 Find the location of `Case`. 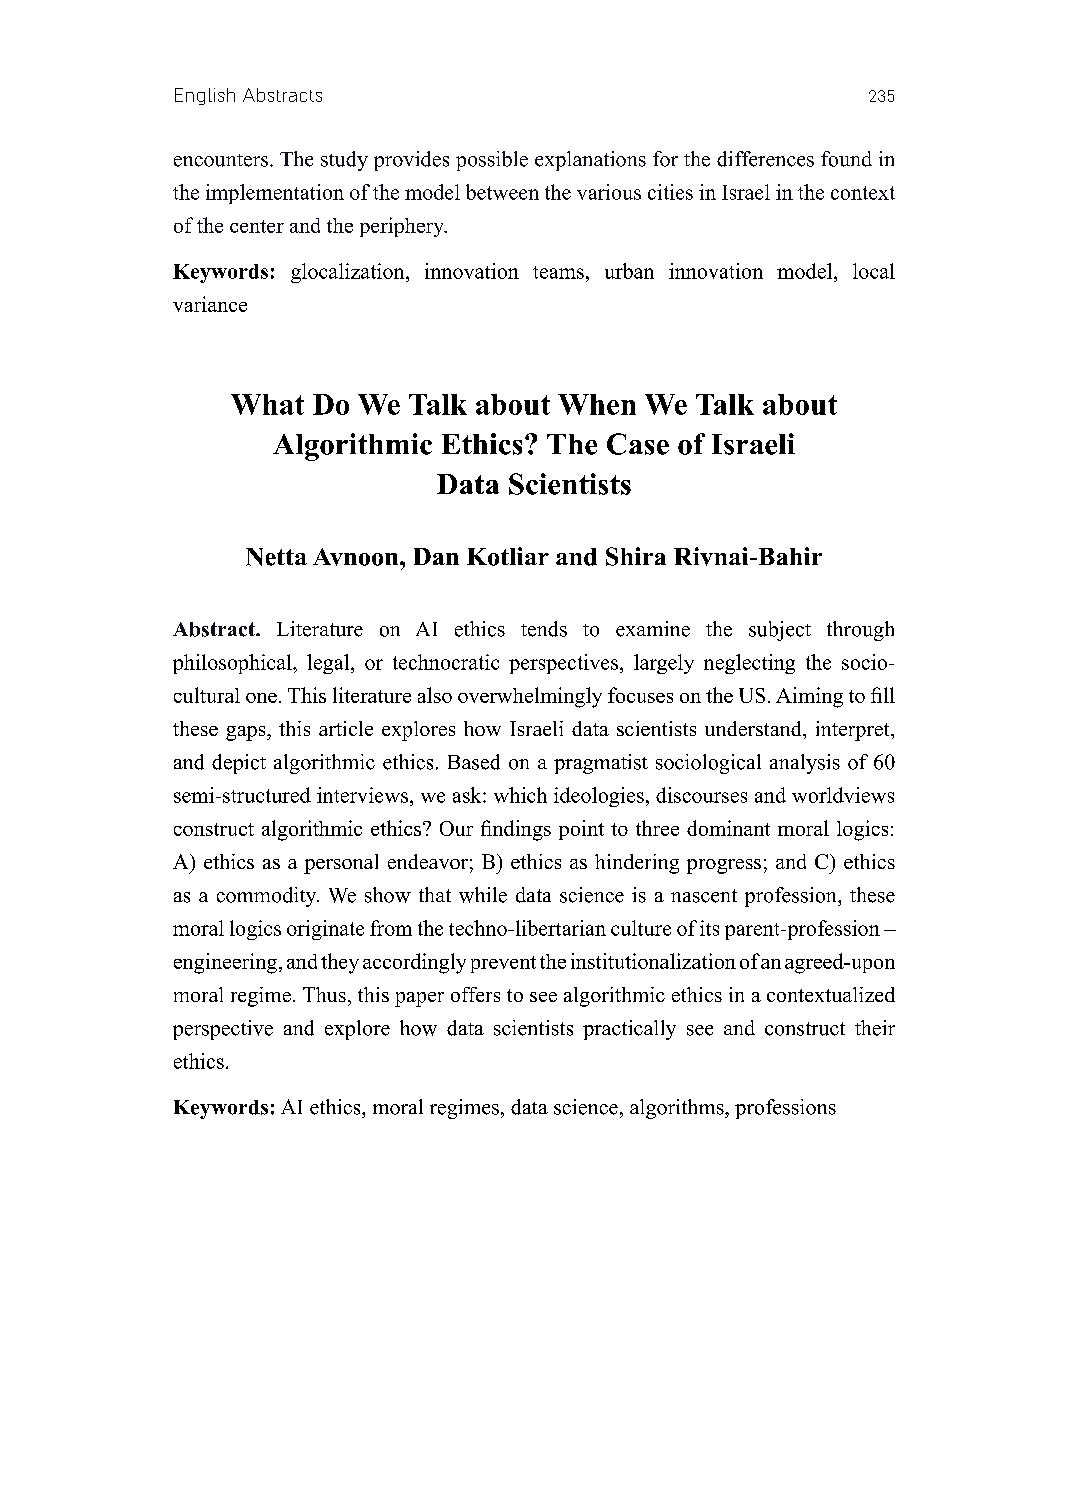

Case is located at coordinates (638, 444).
